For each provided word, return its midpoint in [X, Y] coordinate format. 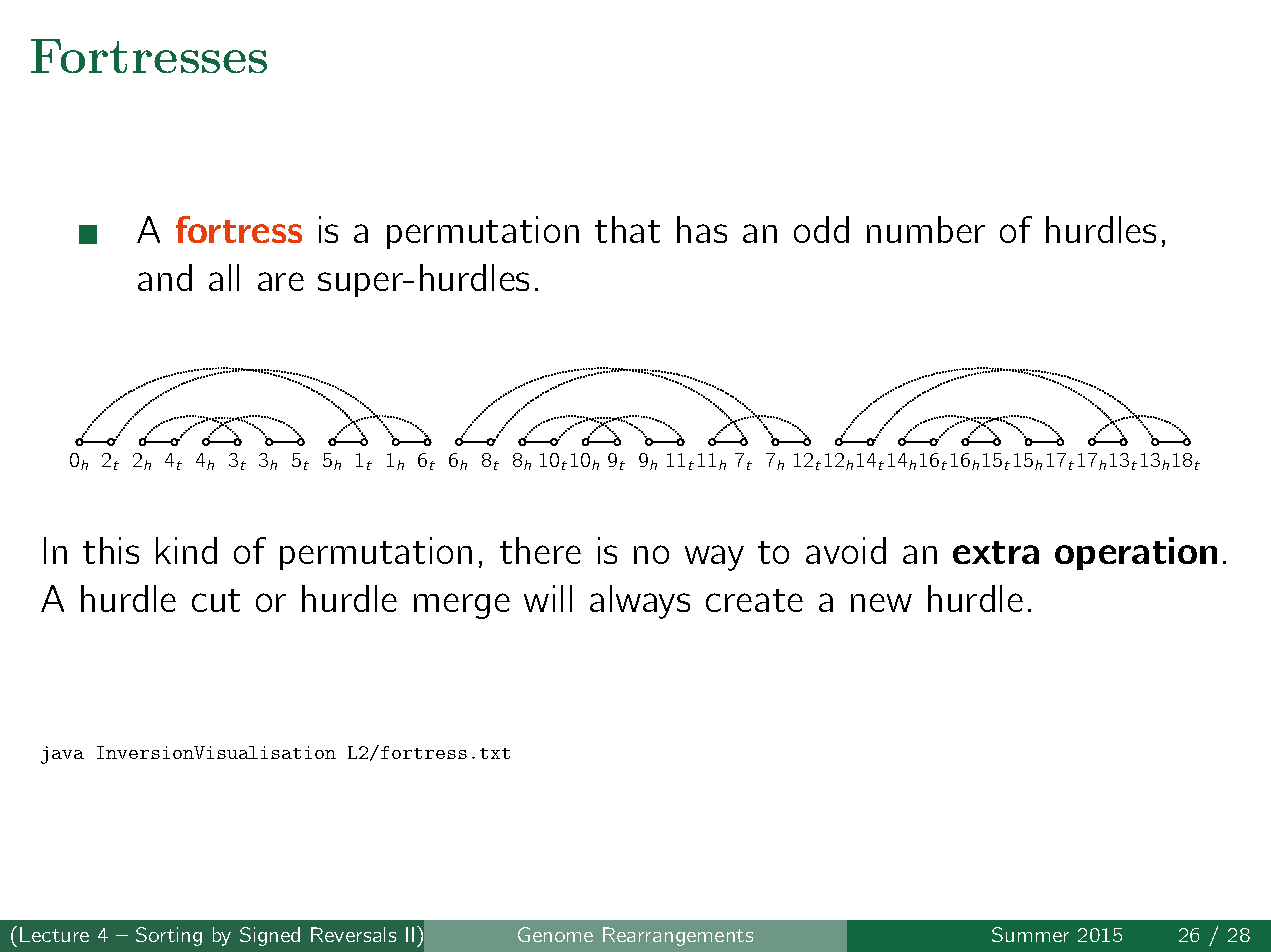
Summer [1030, 934]
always [640, 602]
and [165, 277]
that [627, 229]
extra [996, 552]
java [62, 755]
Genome [555, 934]
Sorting [169, 936]
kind [186, 550]
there [540, 550]
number [926, 229]
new [881, 602]
